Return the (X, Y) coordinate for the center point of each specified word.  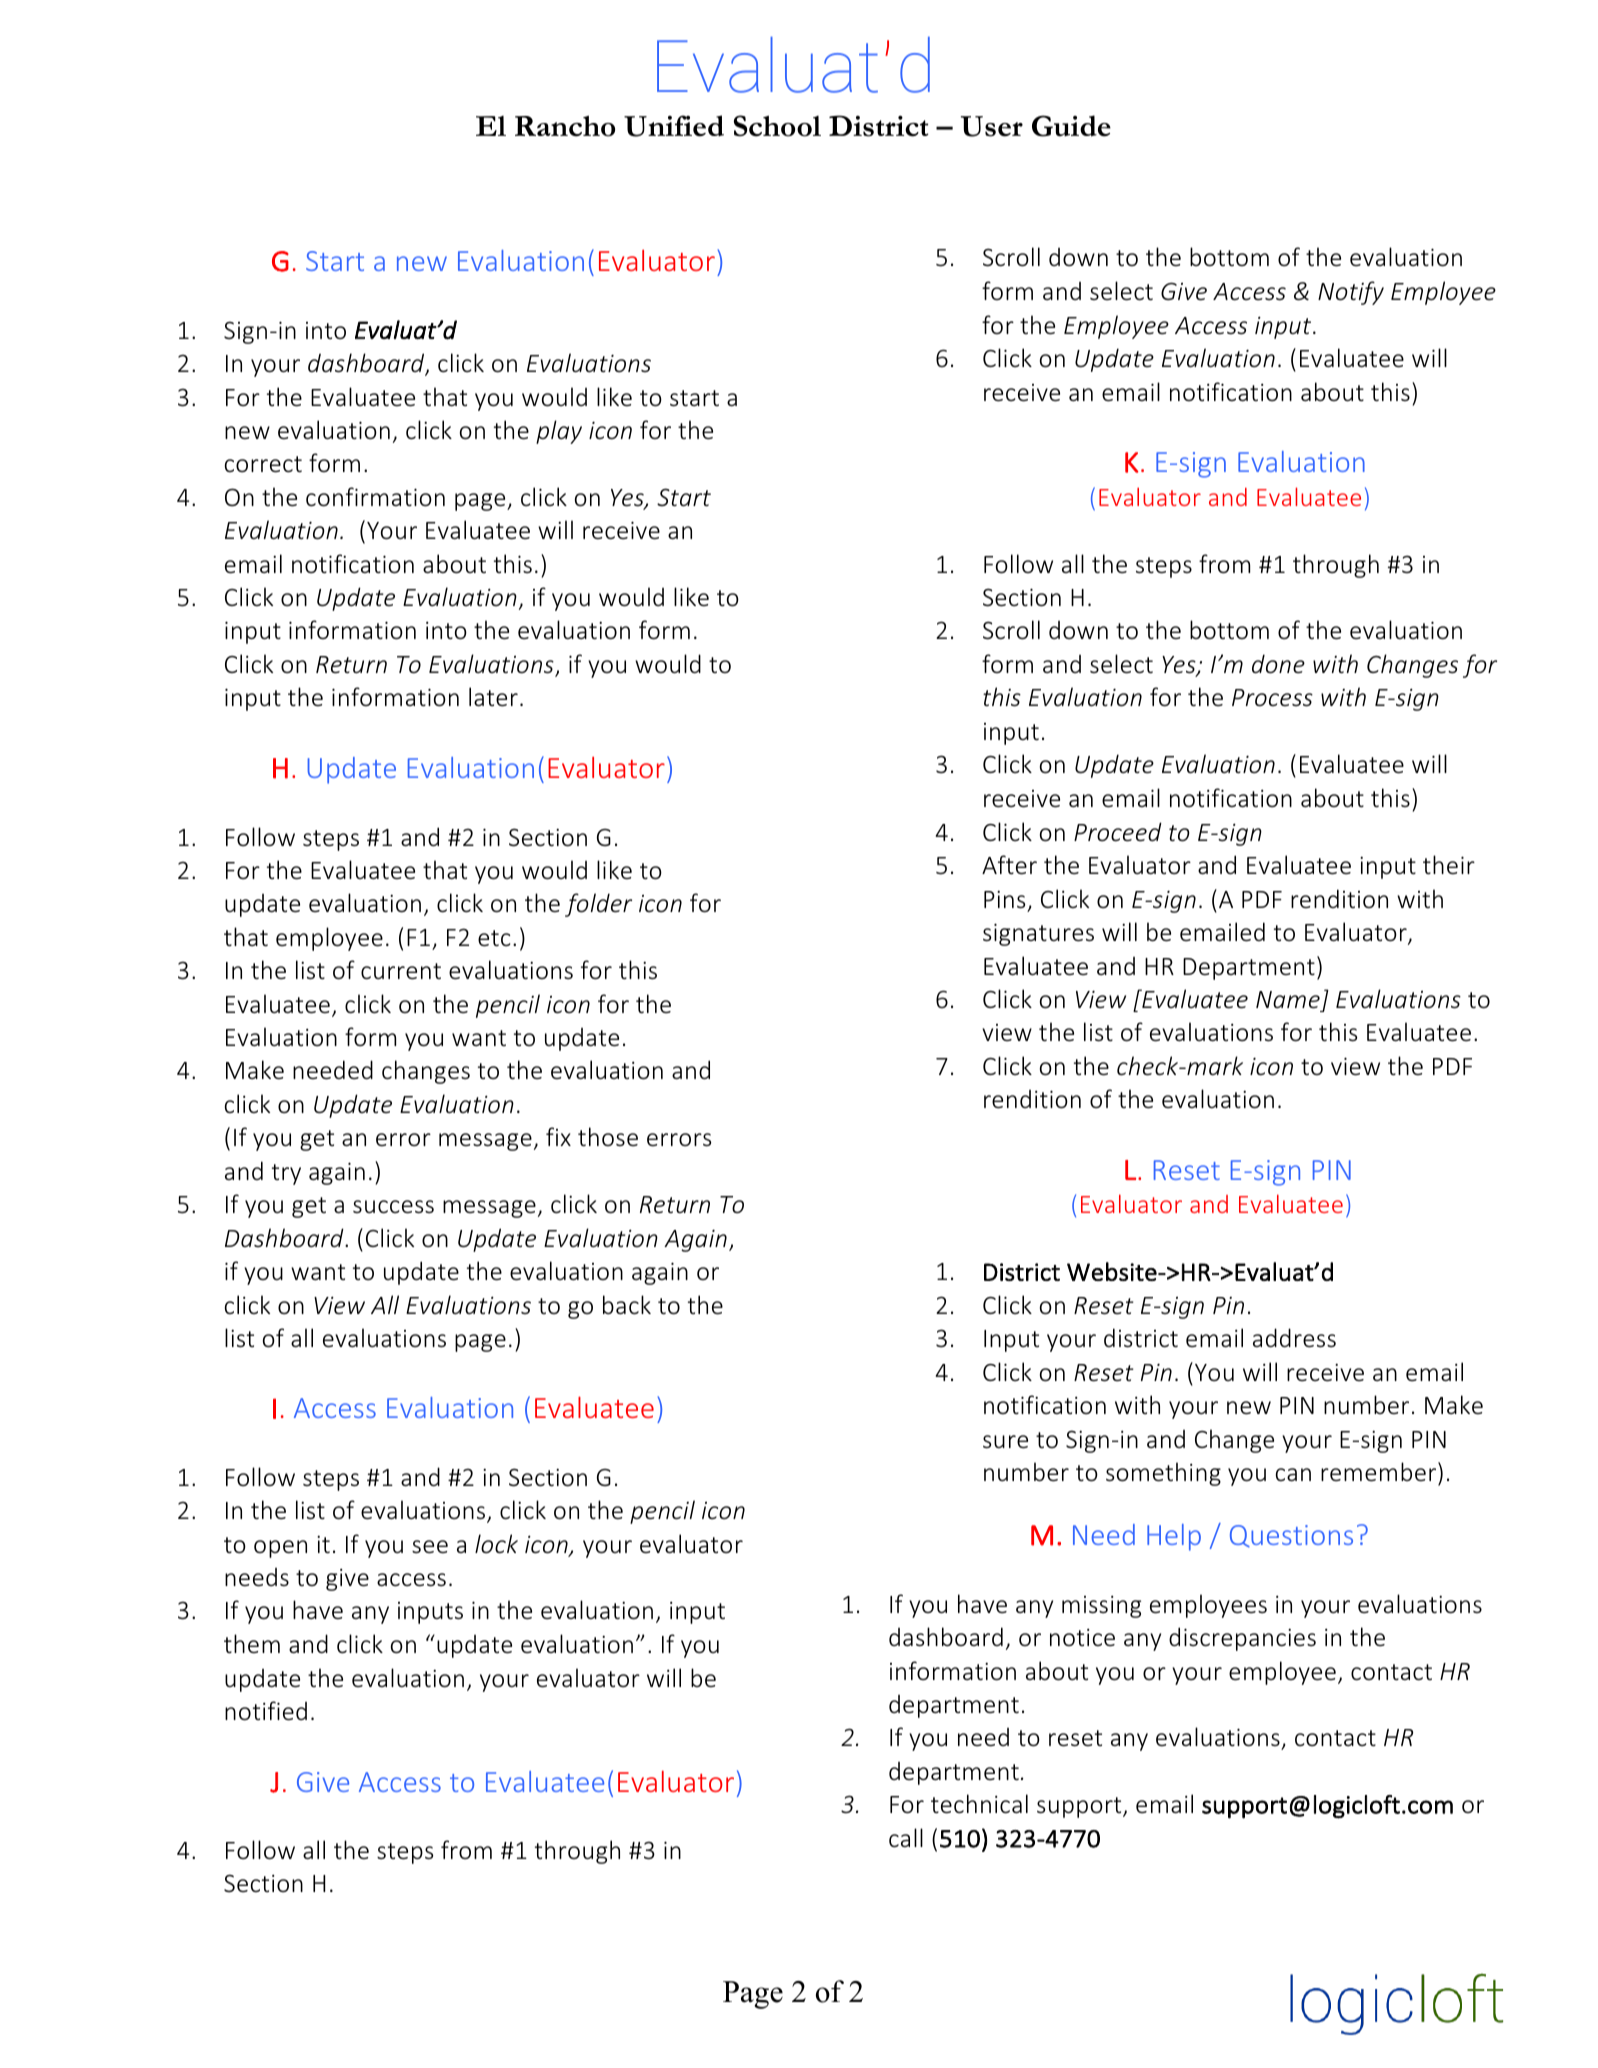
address (1294, 1338)
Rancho (565, 126)
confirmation (375, 497)
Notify (1351, 293)
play (559, 432)
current (401, 971)
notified (266, 1711)
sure (1005, 1442)
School (777, 126)
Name (1288, 1000)
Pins (1004, 899)
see (430, 1547)
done (1278, 664)
